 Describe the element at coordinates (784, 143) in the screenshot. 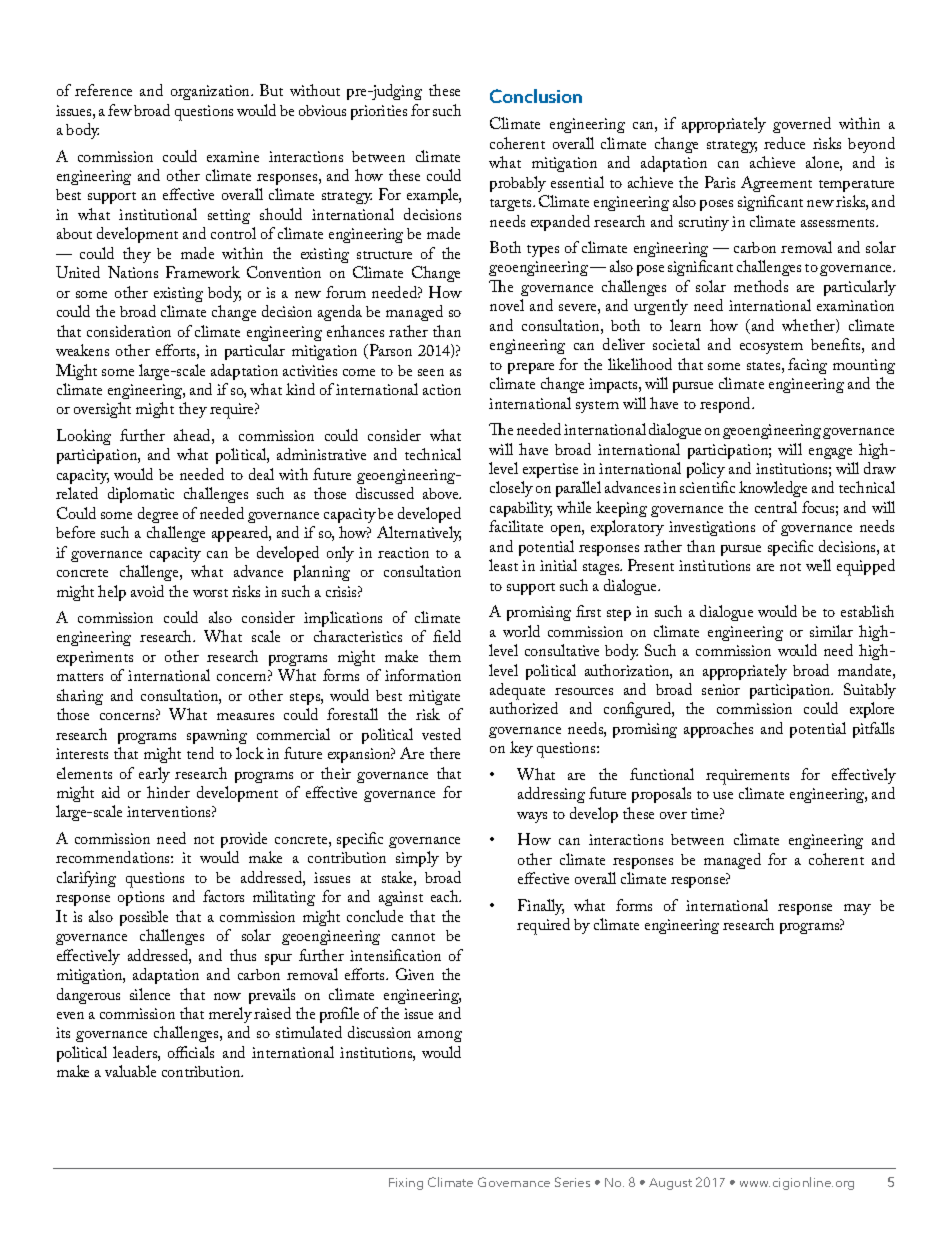

I see `reduce` at that location.
